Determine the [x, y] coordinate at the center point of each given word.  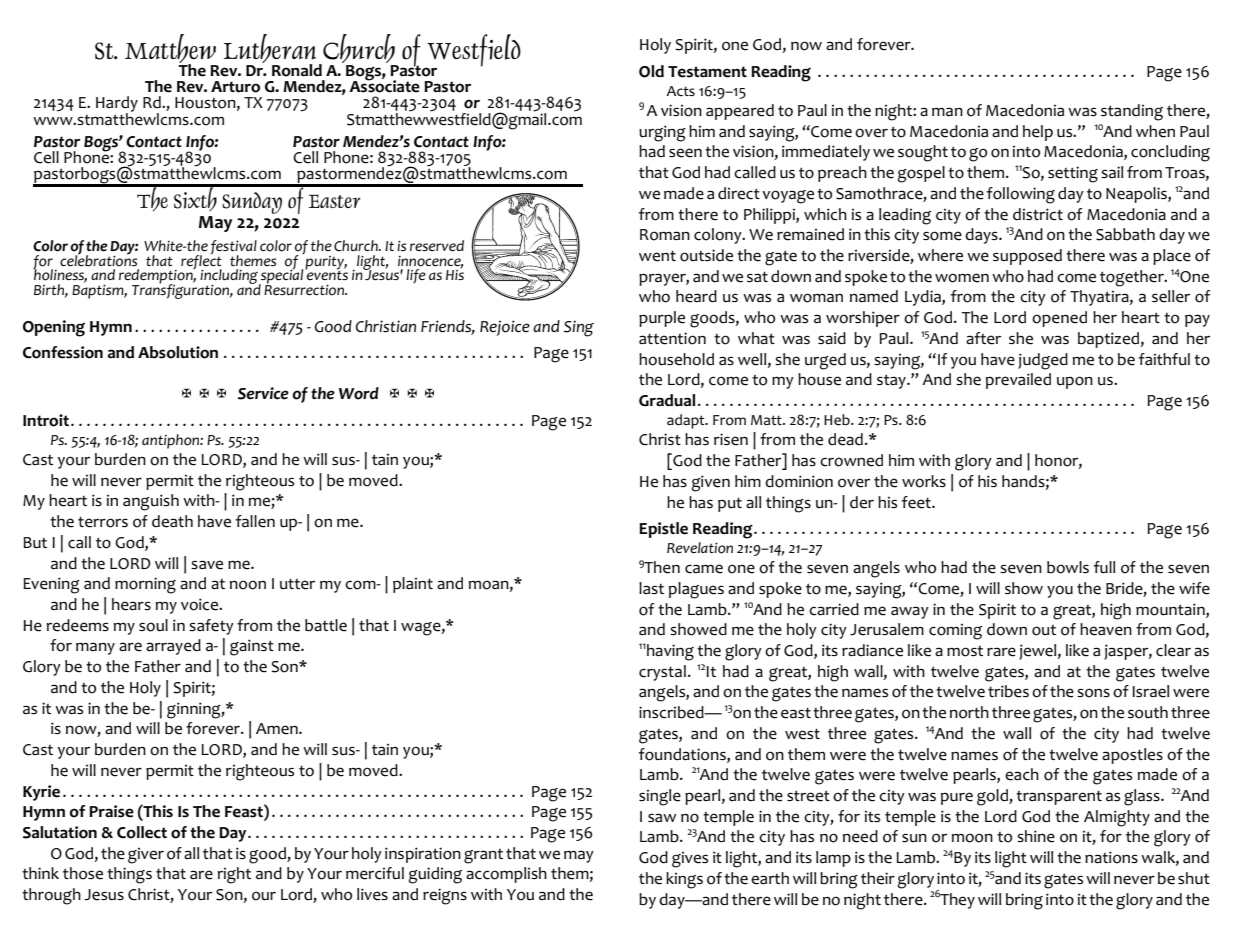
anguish [151, 502]
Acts [680, 91]
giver [146, 856]
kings [684, 880]
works [924, 481]
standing [1132, 112]
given [710, 483]
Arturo [235, 87]
